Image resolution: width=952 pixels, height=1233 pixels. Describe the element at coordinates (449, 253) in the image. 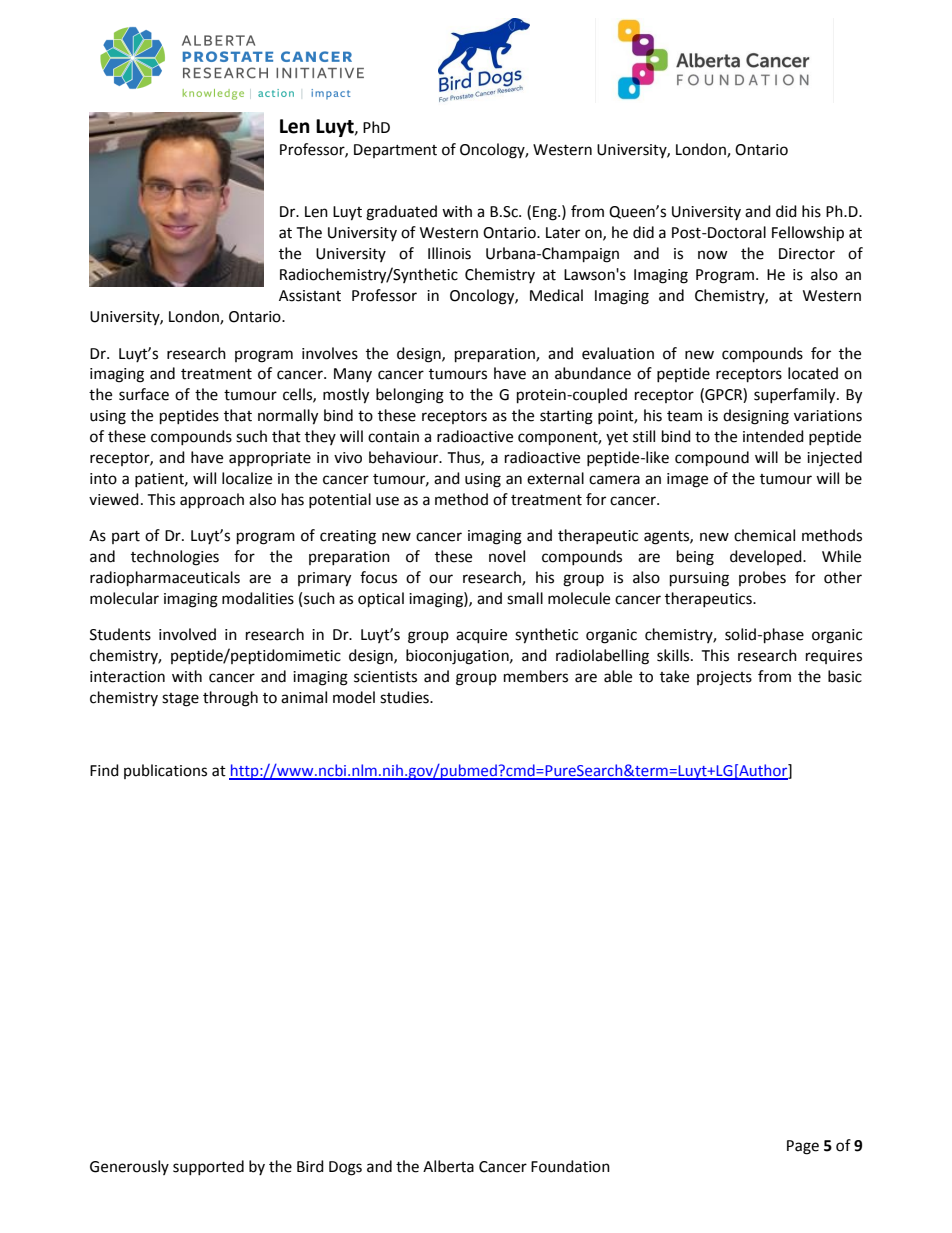

I see `Illinois` at that location.
